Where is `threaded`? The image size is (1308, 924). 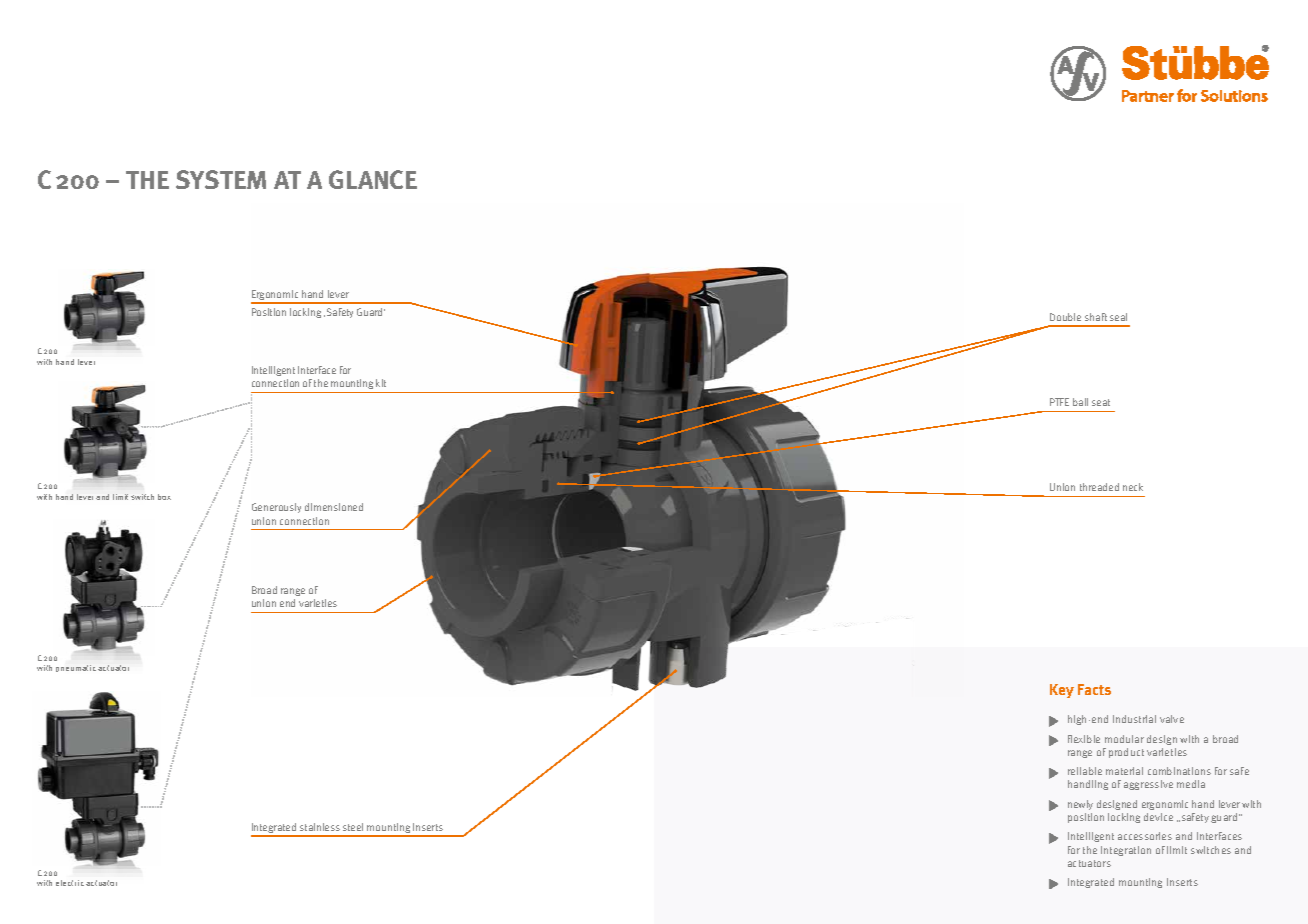
threaded is located at coordinates (1099, 487).
